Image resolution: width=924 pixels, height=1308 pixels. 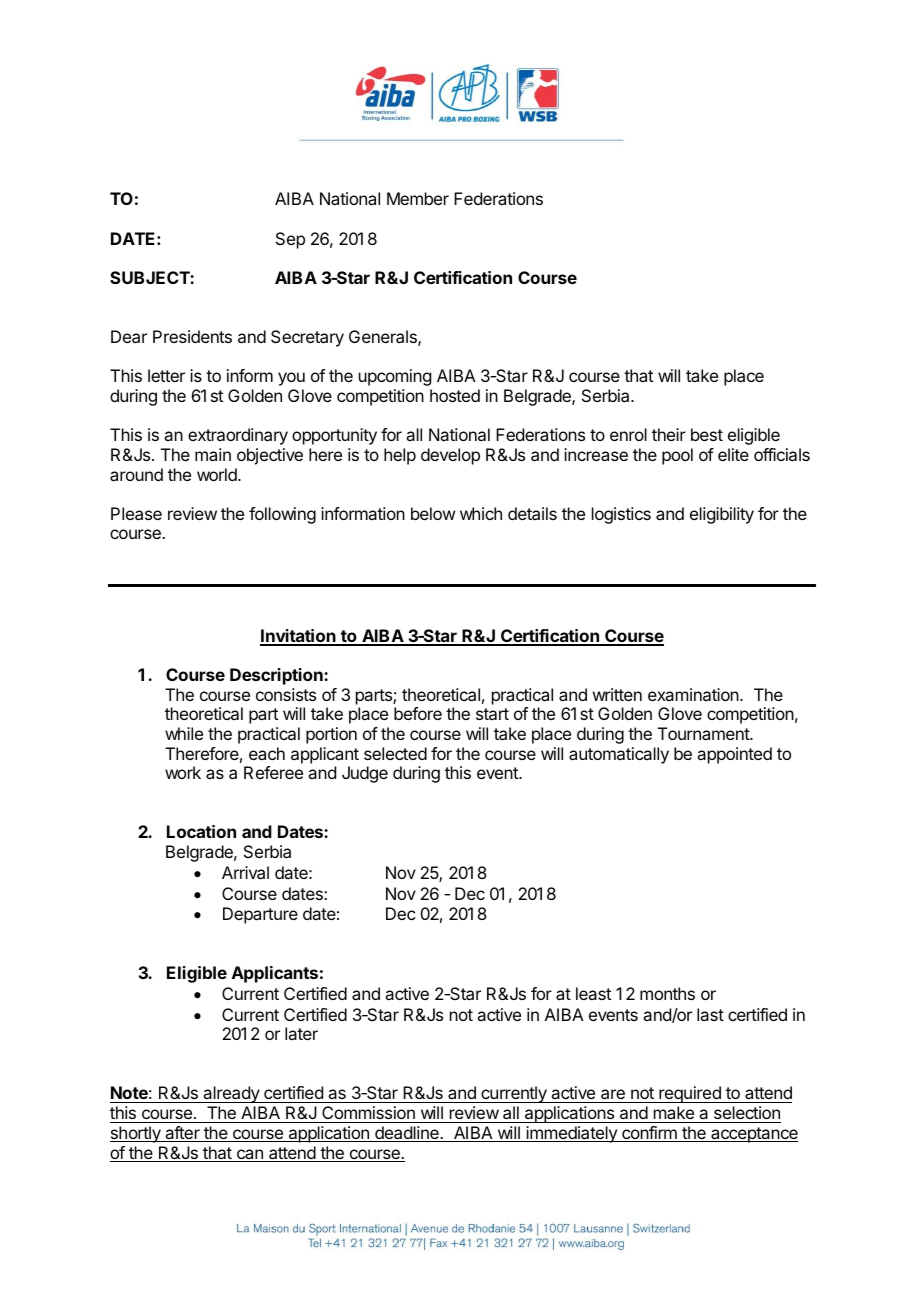 What do you see at coordinates (707, 434) in the screenshot?
I see `best` at bounding box center [707, 434].
